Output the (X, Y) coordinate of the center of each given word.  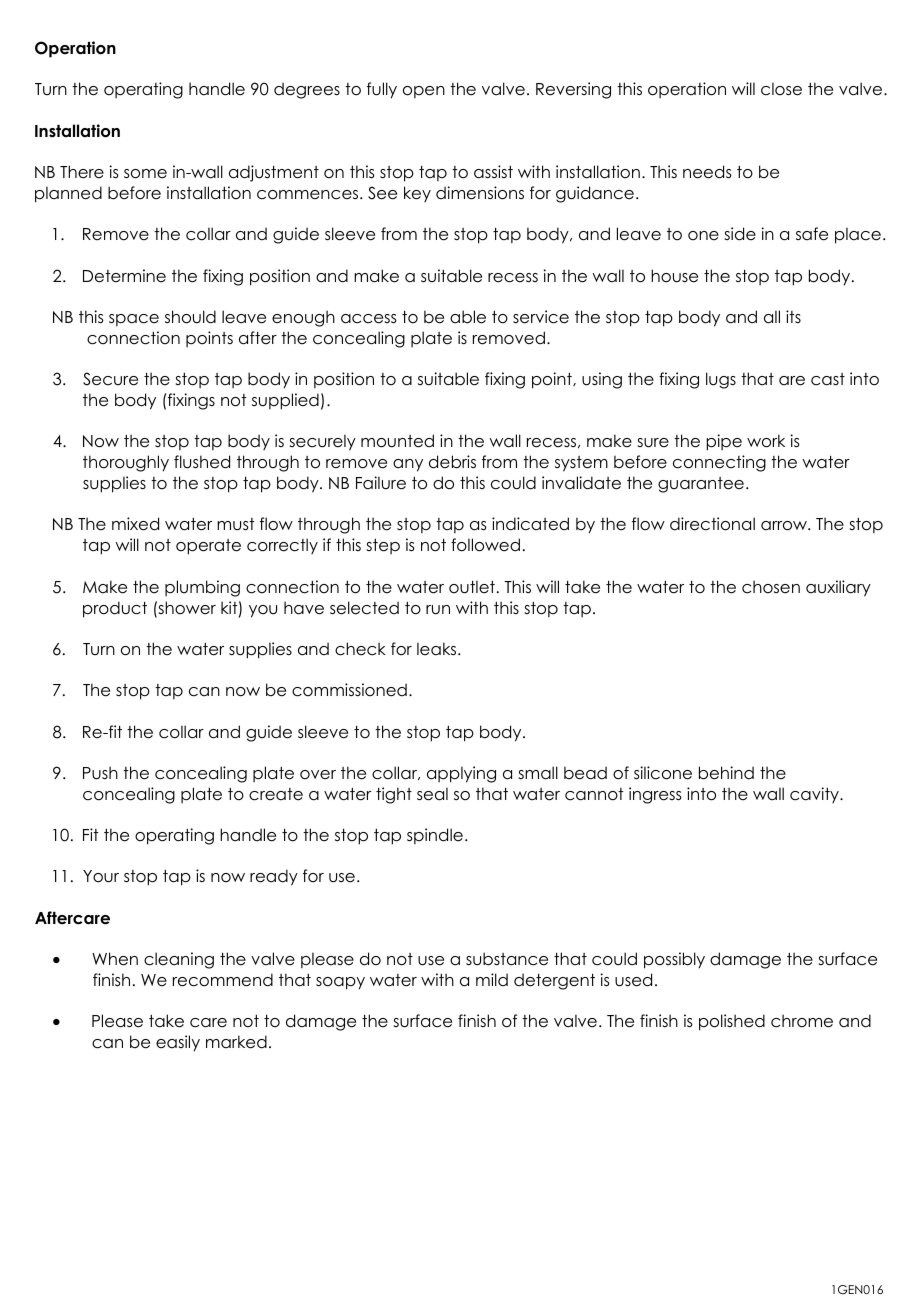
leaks (438, 649)
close (781, 89)
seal (432, 794)
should (190, 317)
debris (452, 462)
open (424, 92)
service (541, 317)
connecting (719, 463)
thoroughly (126, 463)
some (145, 174)
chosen (771, 587)
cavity (815, 795)
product (115, 609)
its (793, 317)
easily (178, 1043)
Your (101, 876)
